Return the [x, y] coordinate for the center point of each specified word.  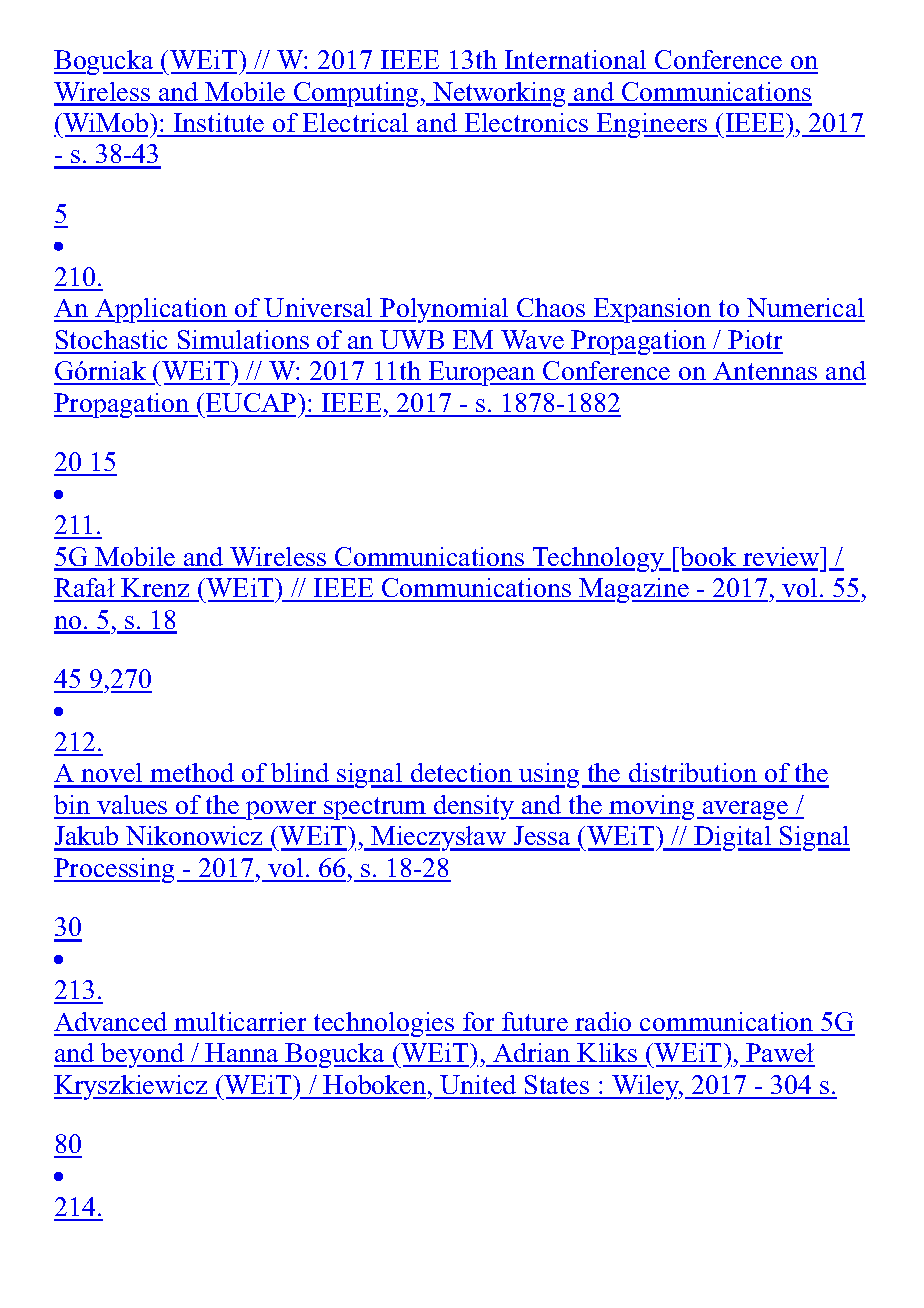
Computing [356, 94]
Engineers [652, 125]
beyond [143, 1055]
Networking [497, 94]
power [281, 810]
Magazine [634, 590]
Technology [598, 559]
